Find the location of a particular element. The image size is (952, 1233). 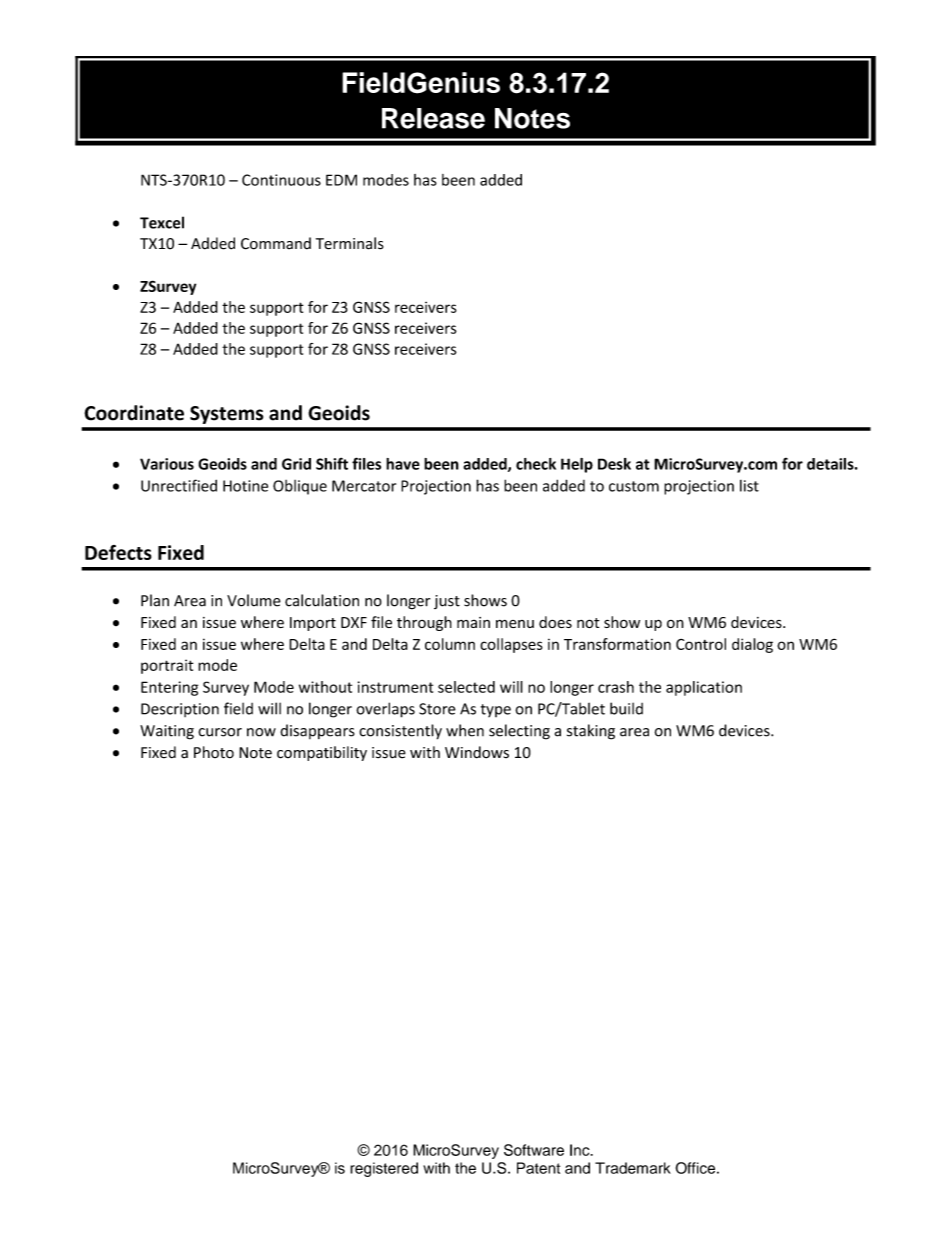

have is located at coordinates (403, 464).
